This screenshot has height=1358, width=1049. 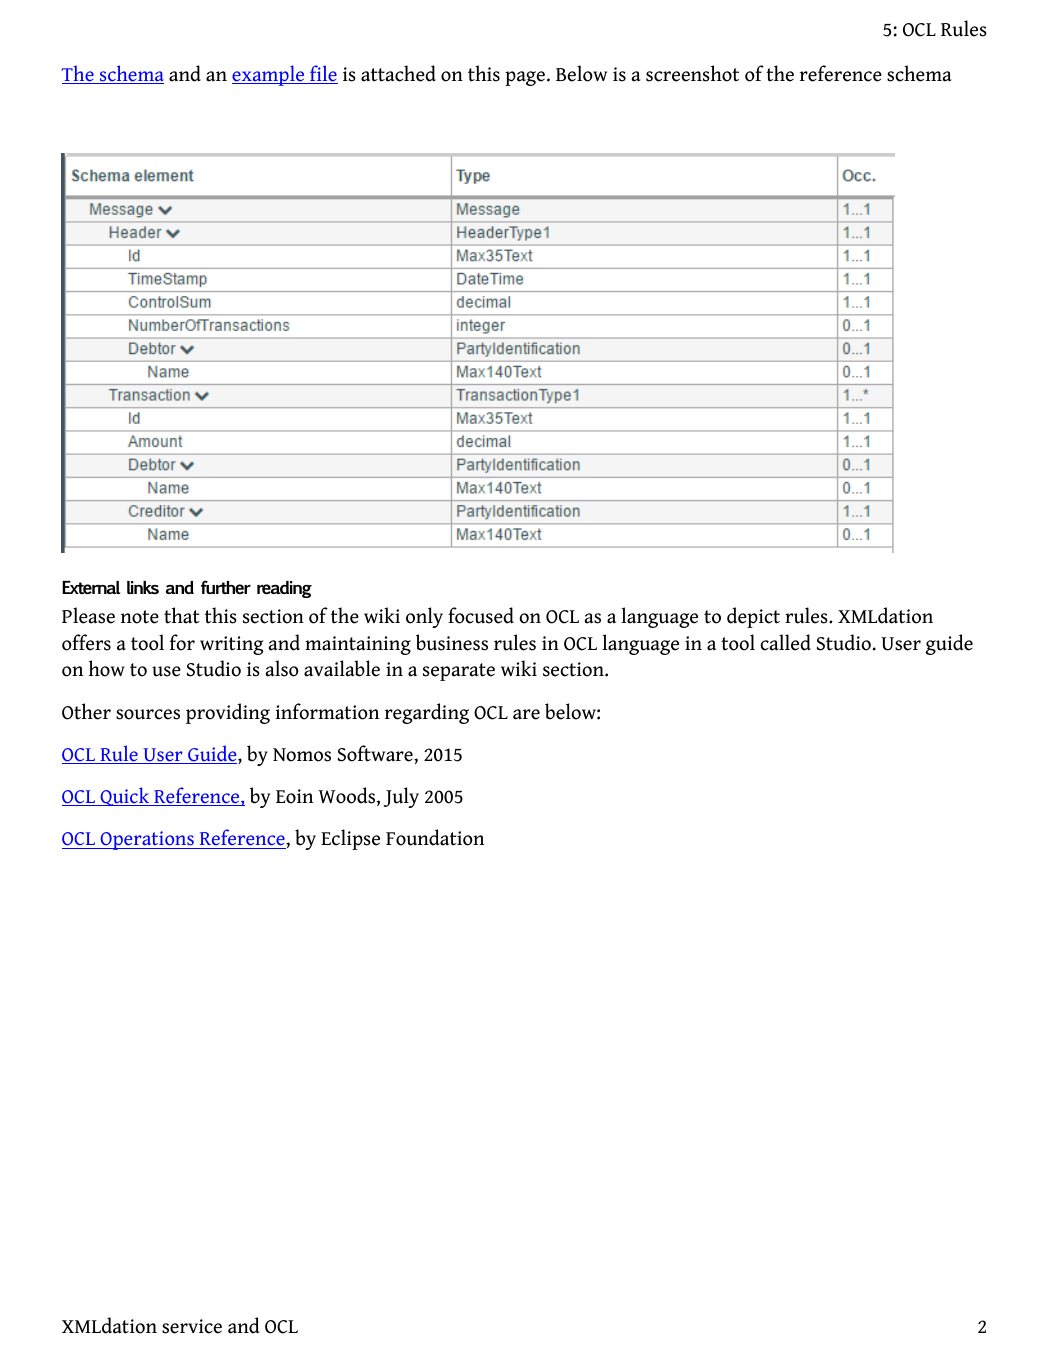 What do you see at coordinates (753, 617) in the screenshot?
I see `depict` at bounding box center [753, 617].
